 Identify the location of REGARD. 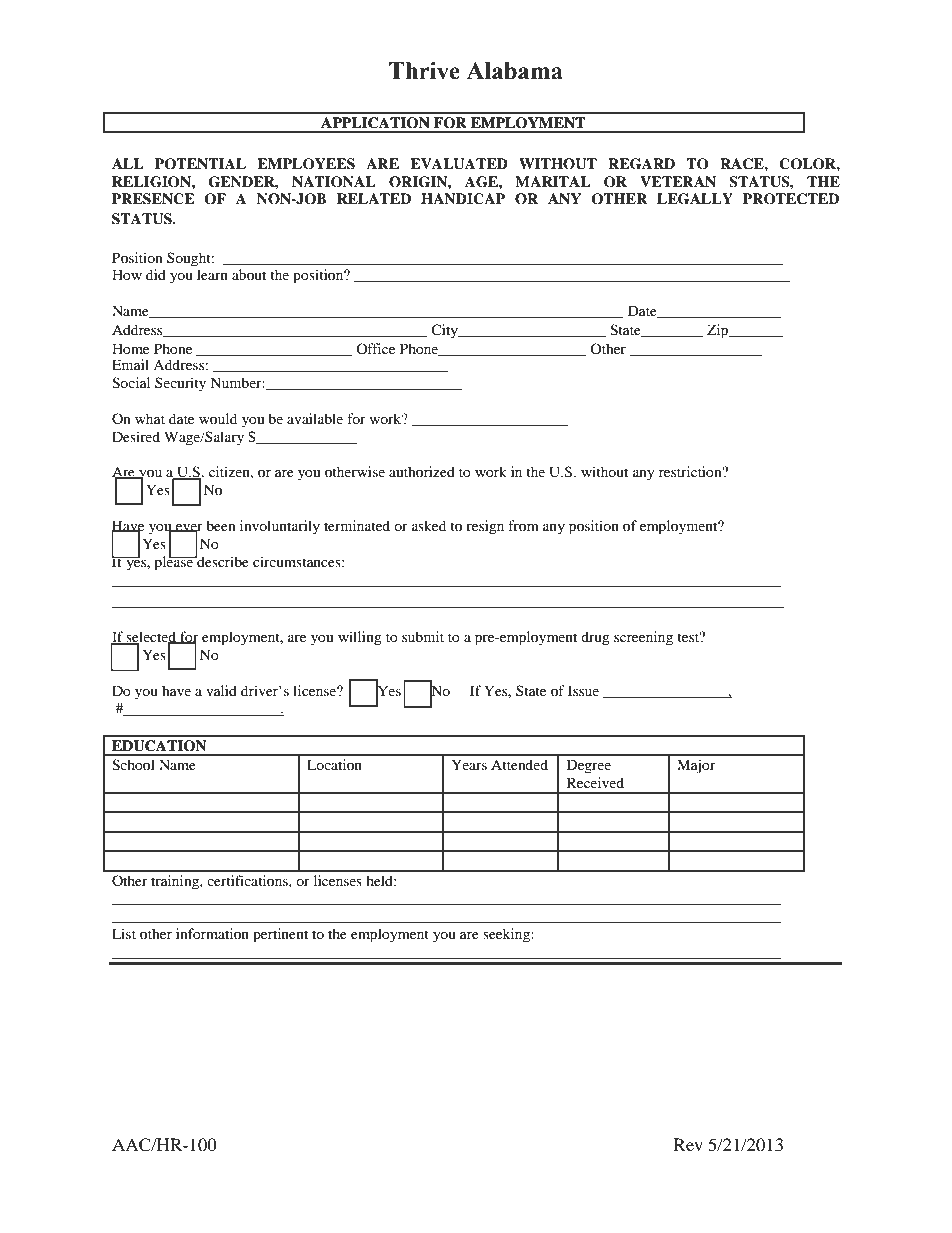
(641, 164).
